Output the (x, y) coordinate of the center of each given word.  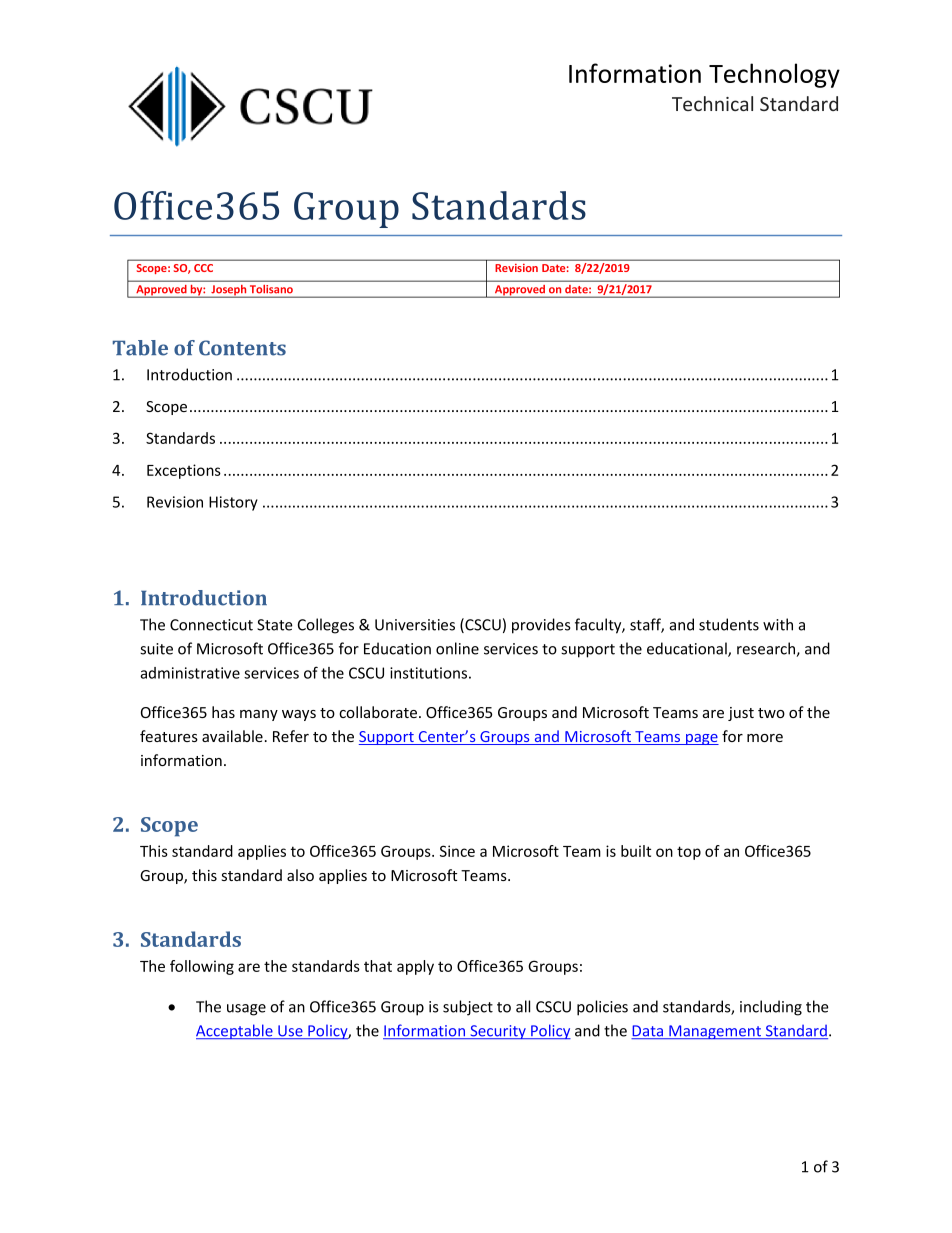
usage (246, 1010)
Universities (415, 625)
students (729, 624)
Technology (774, 75)
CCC (203, 268)
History (233, 503)
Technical (712, 103)
